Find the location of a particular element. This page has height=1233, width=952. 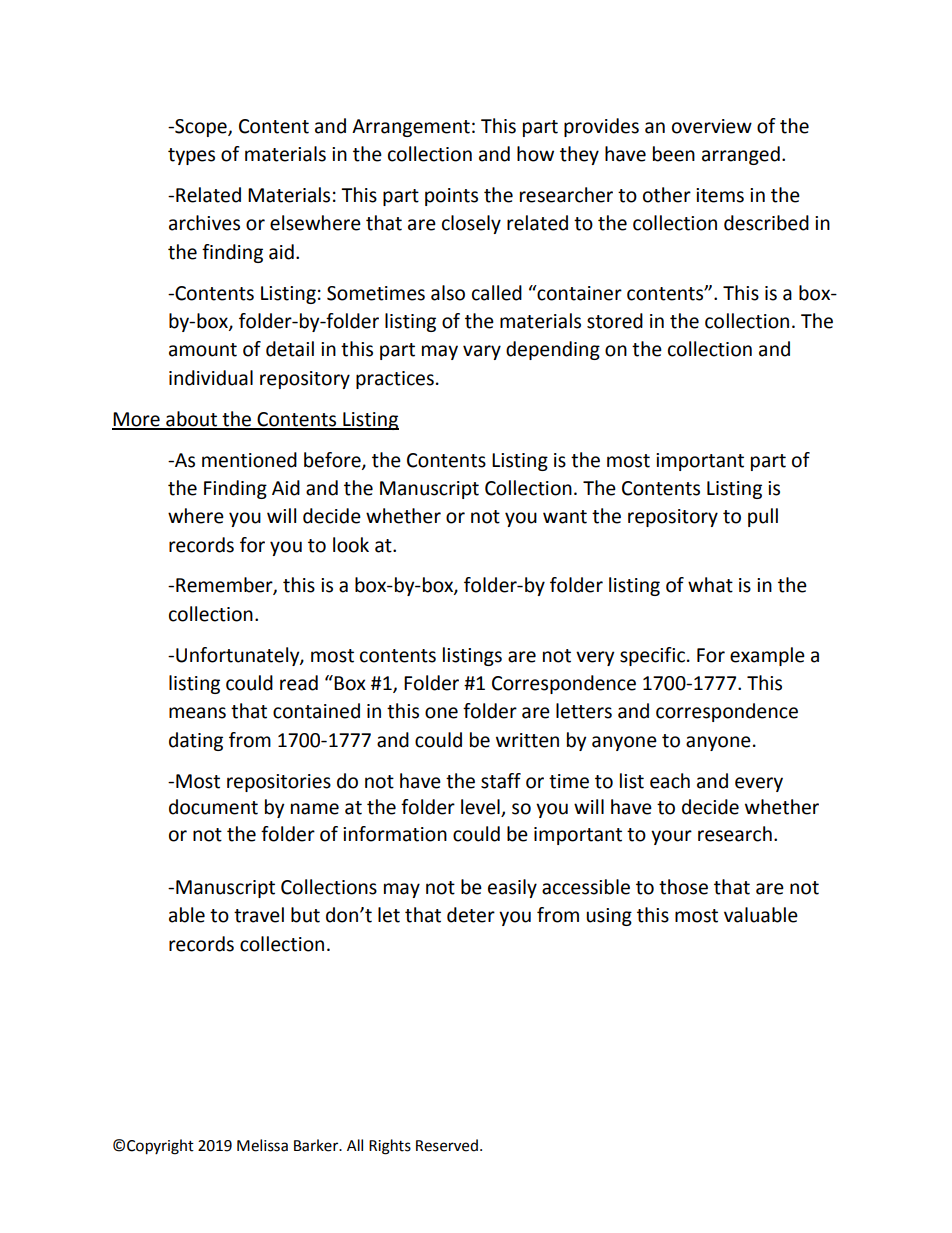

types is located at coordinates (191, 156).
